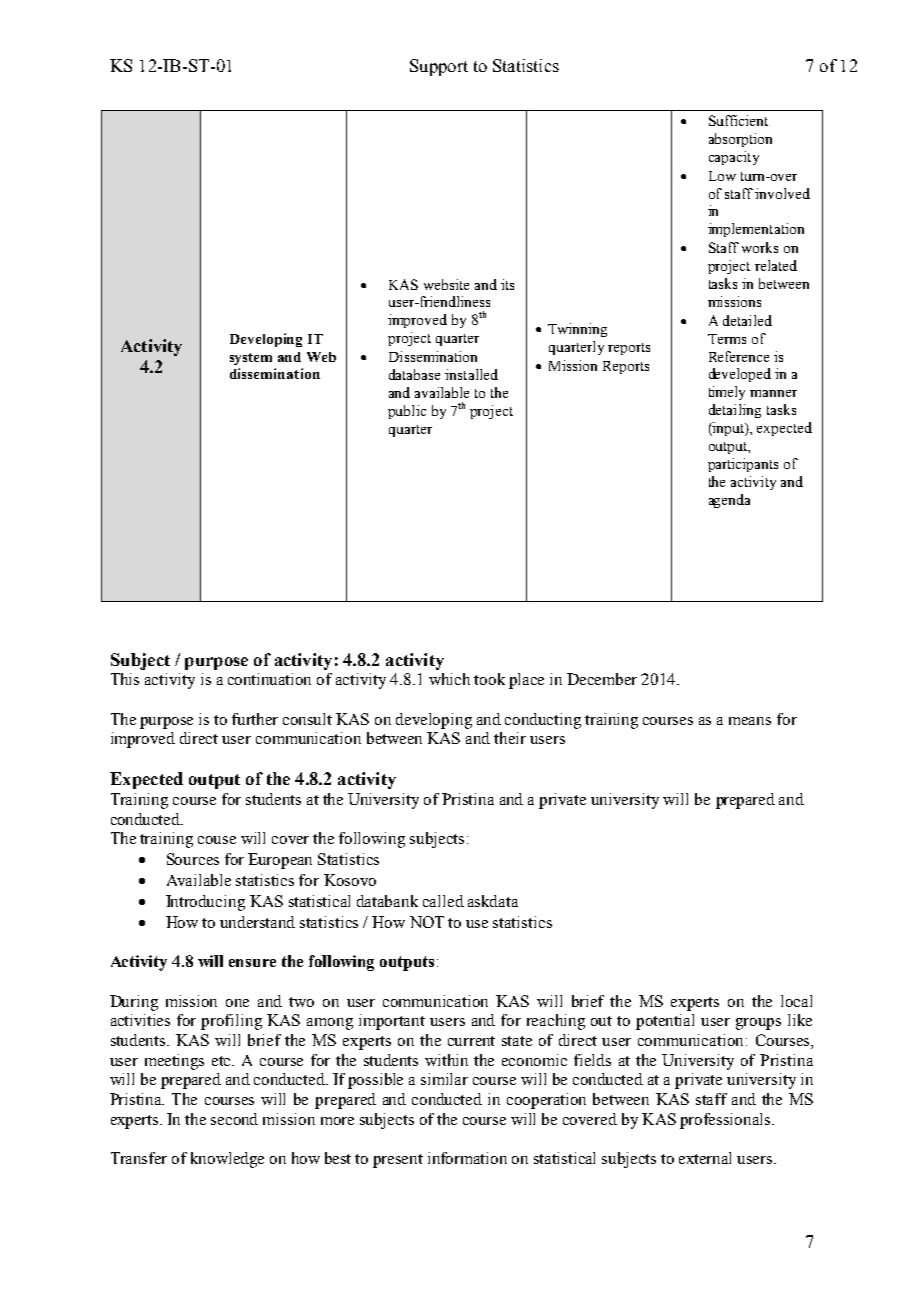 This screenshot has width=924, height=1308. I want to click on information, so click(467, 1158).
